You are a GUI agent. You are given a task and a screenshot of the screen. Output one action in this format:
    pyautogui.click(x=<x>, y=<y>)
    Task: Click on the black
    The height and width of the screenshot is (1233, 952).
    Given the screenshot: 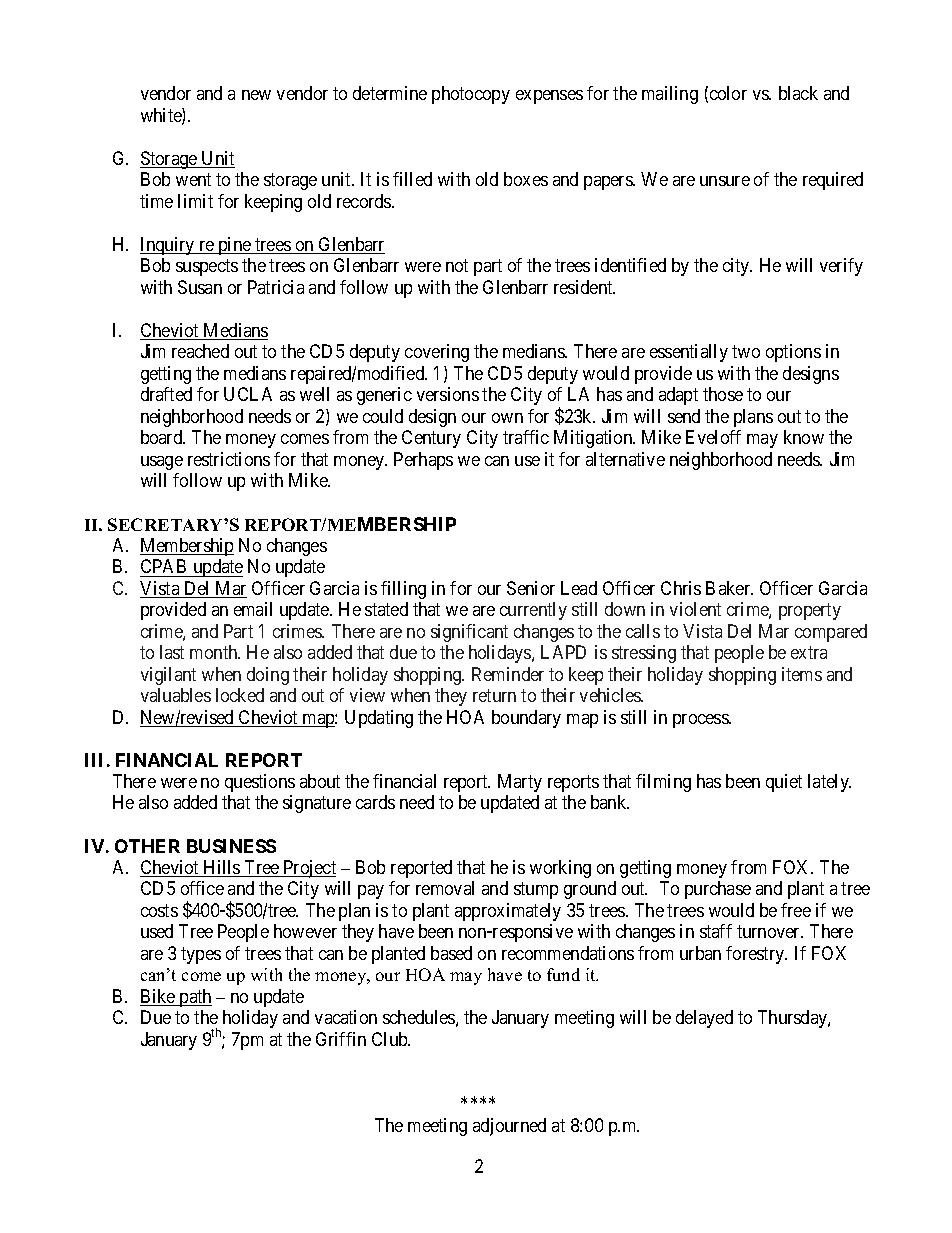 What is the action you would take?
    pyautogui.click(x=798, y=93)
